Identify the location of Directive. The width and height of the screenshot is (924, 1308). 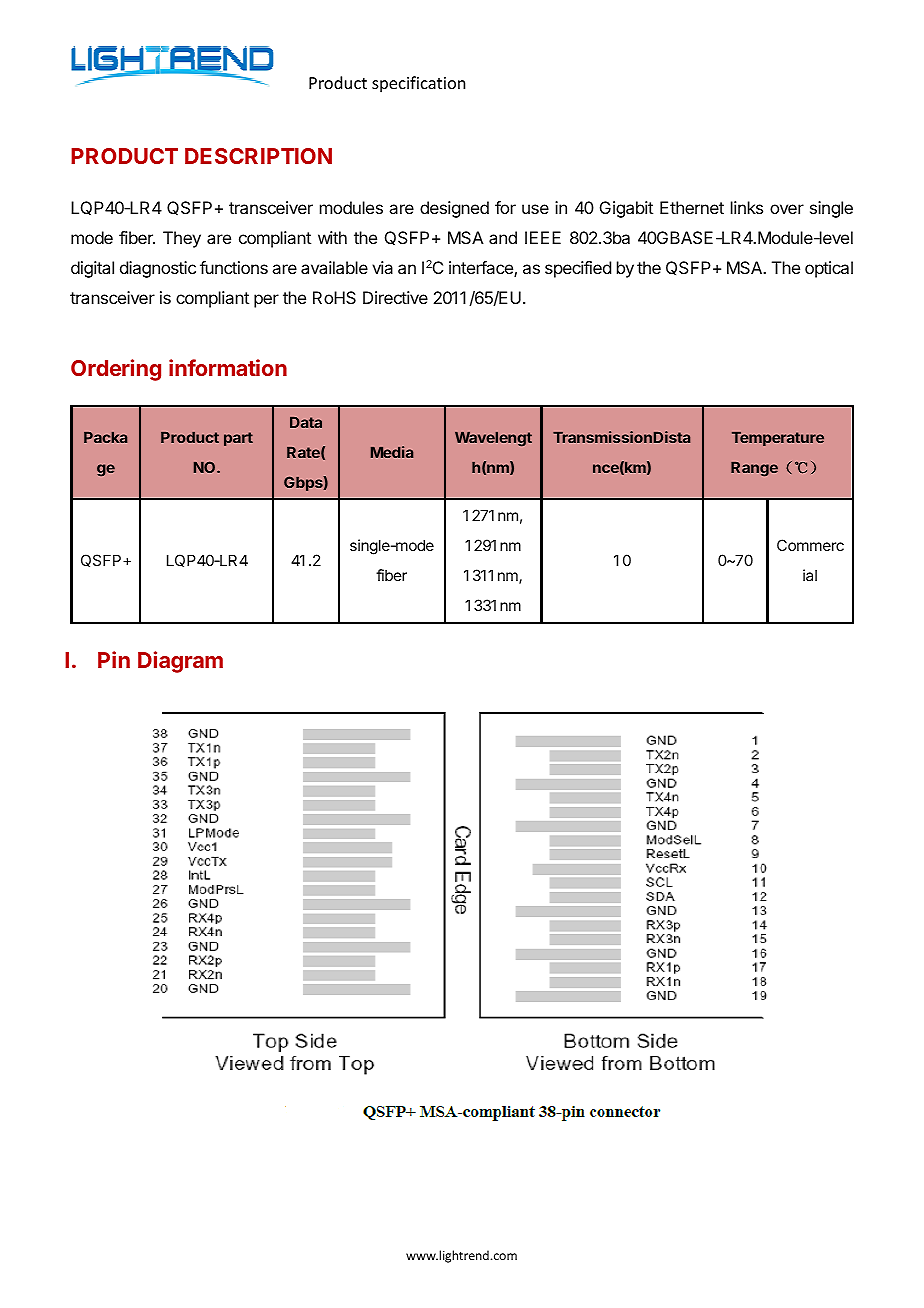
(395, 297).
